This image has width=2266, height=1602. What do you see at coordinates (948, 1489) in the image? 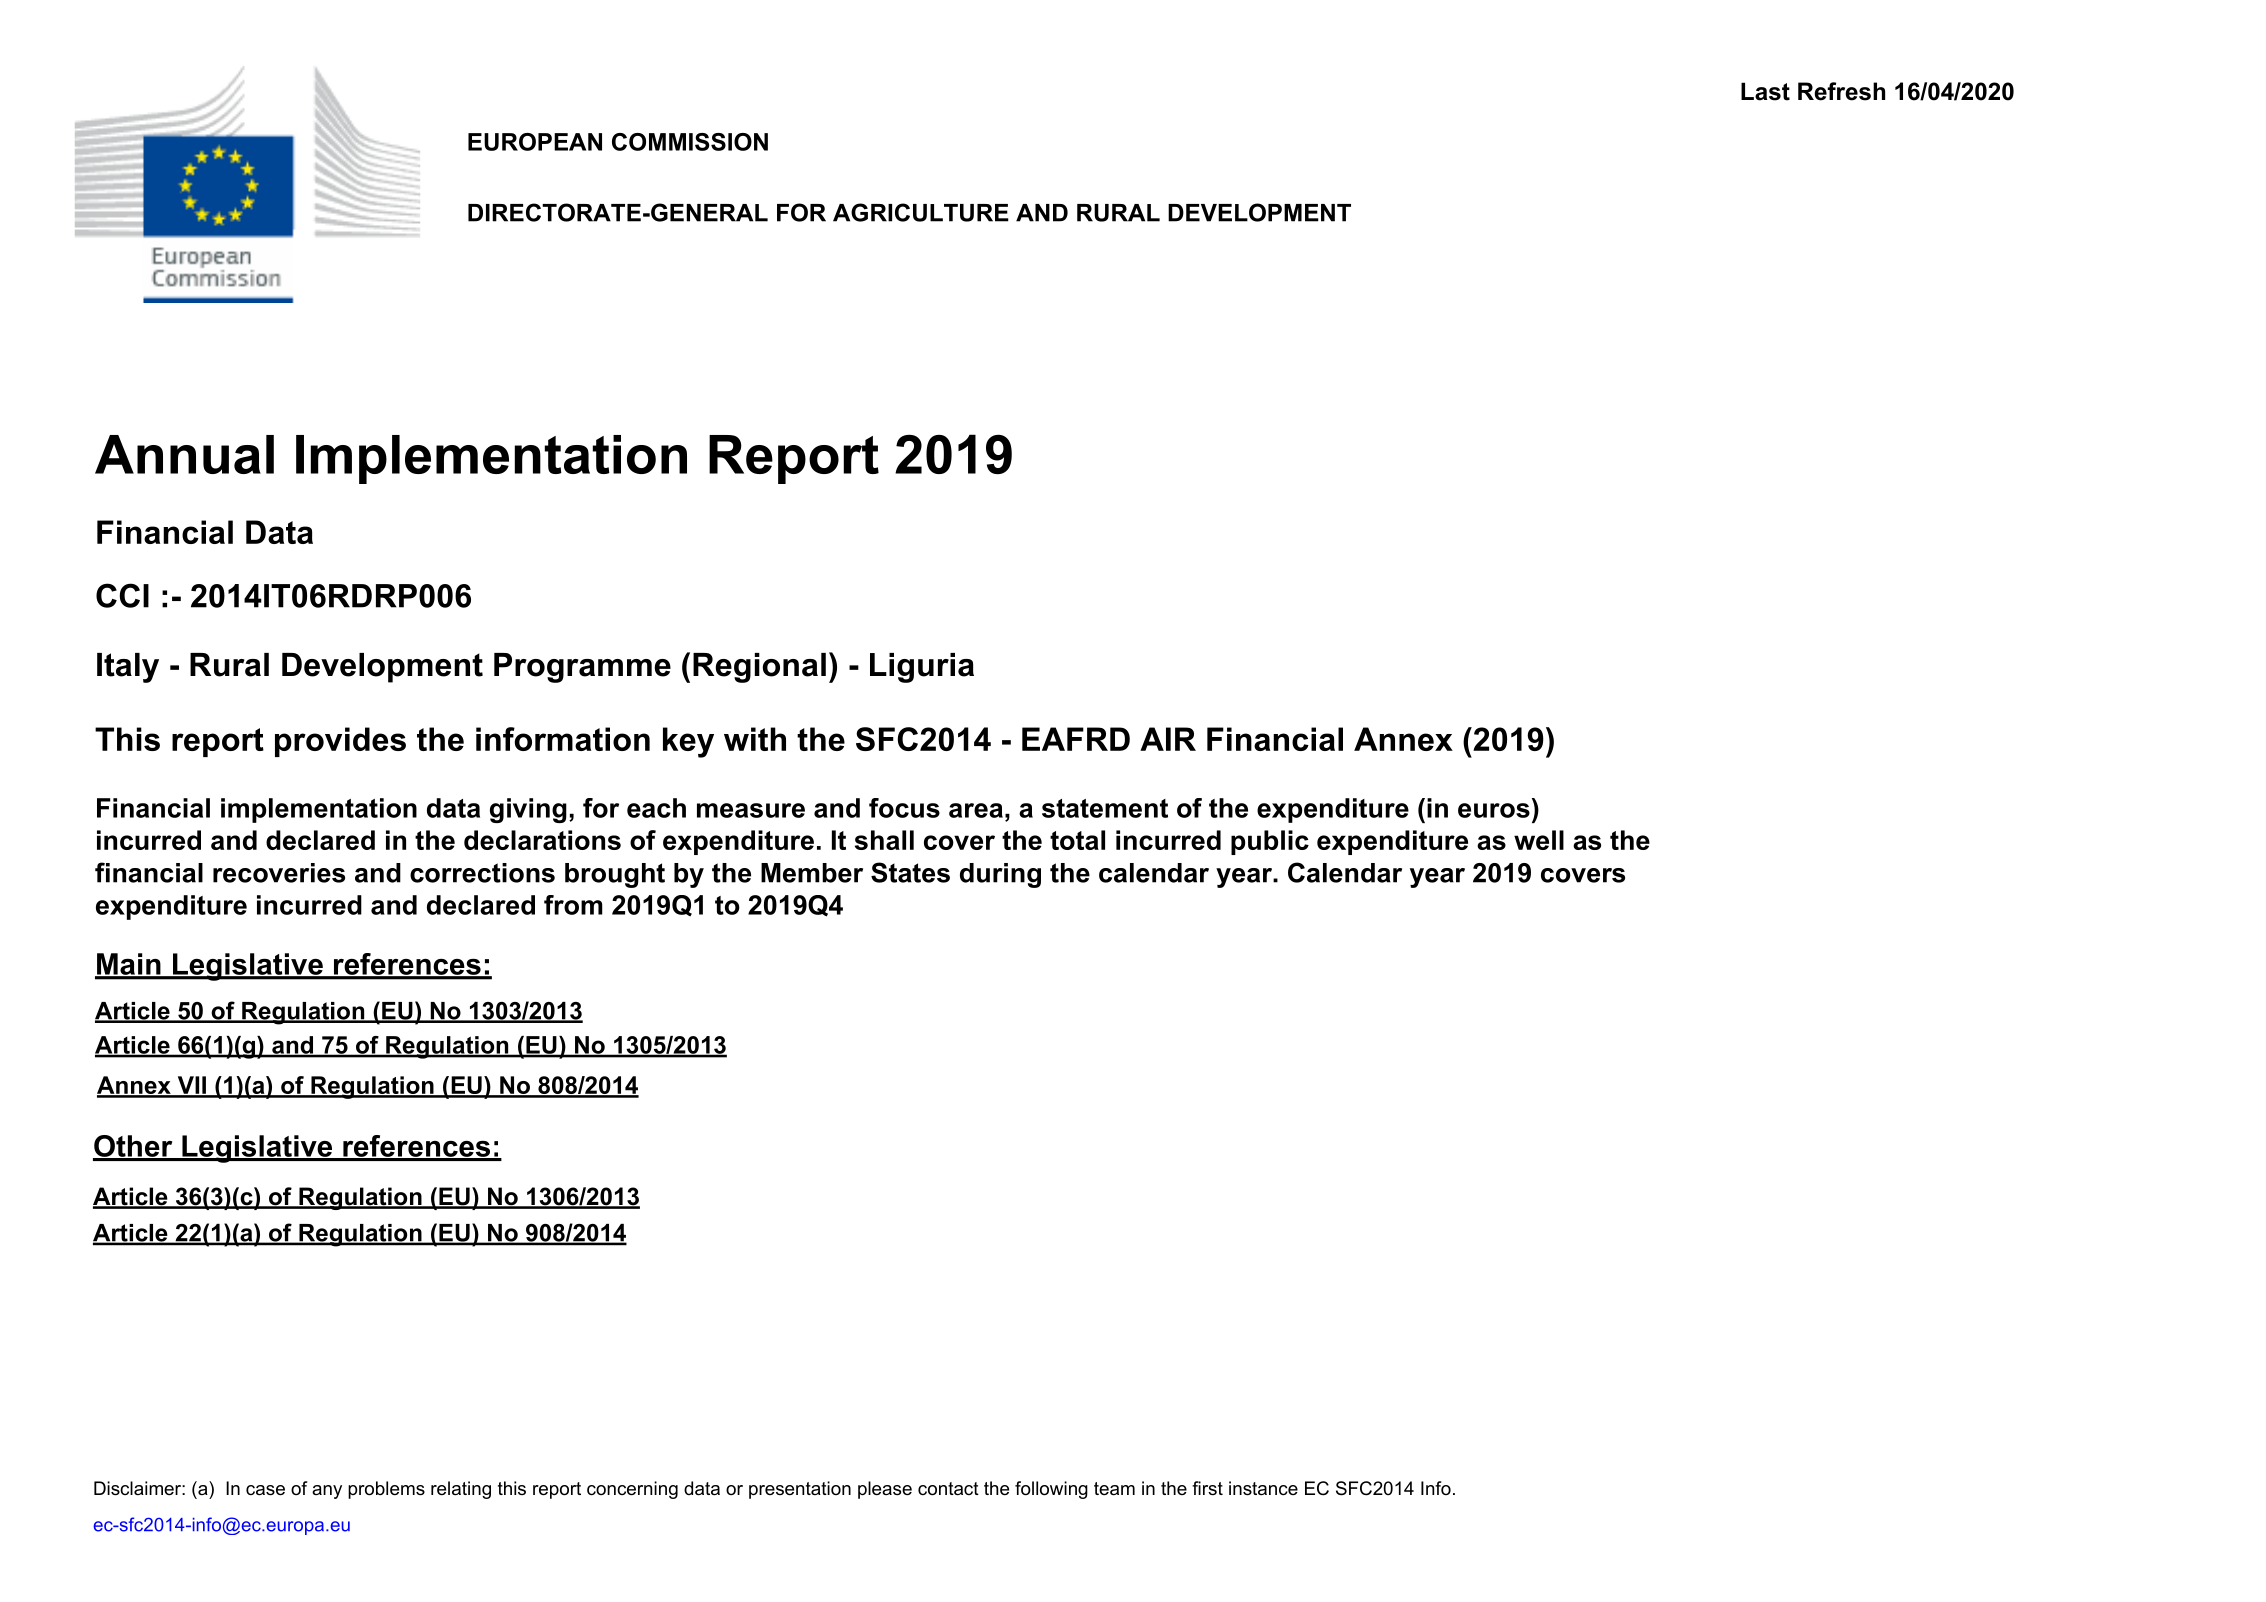
I see `contact` at bounding box center [948, 1489].
